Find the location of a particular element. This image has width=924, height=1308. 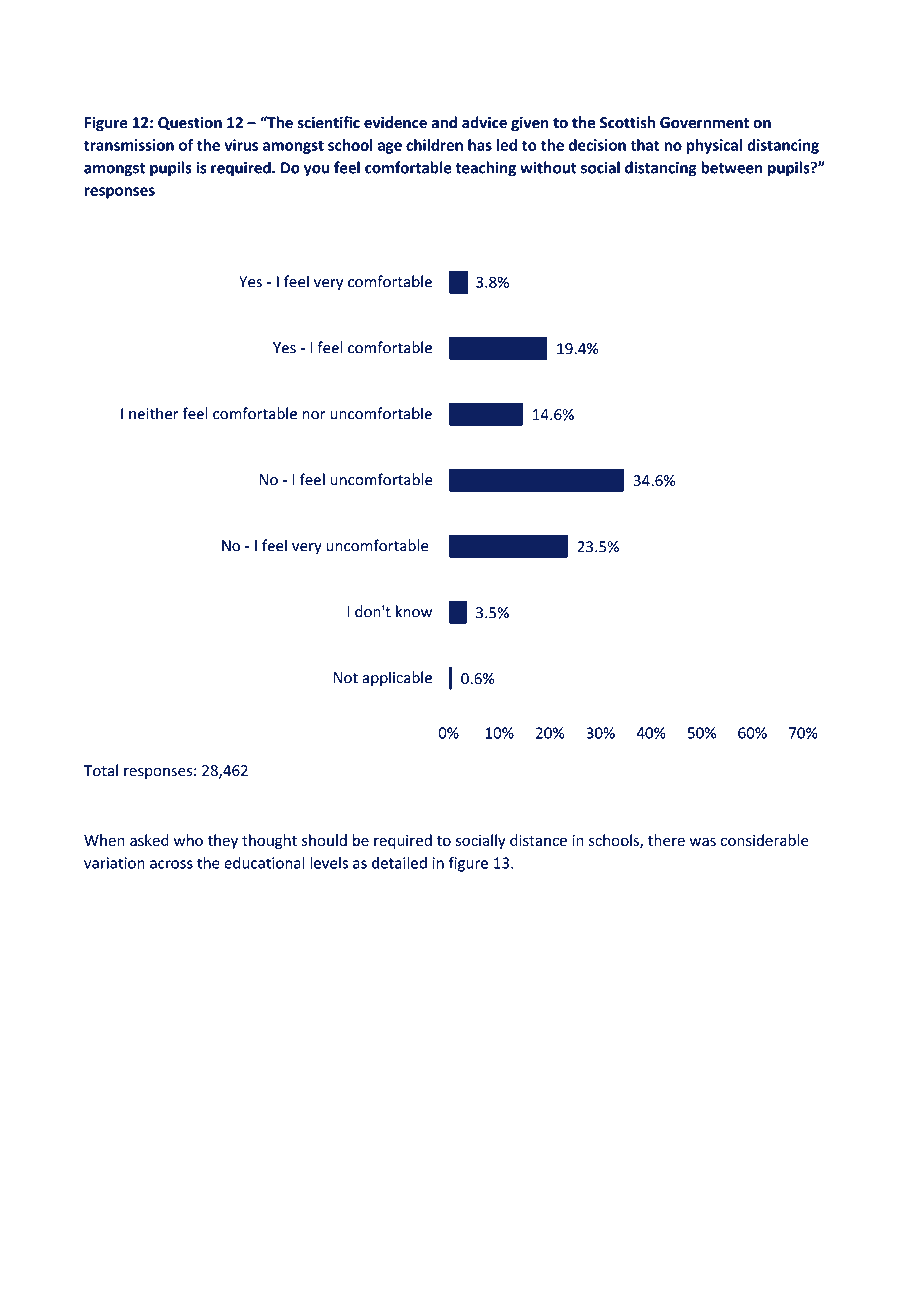

Not is located at coordinates (345, 678).
